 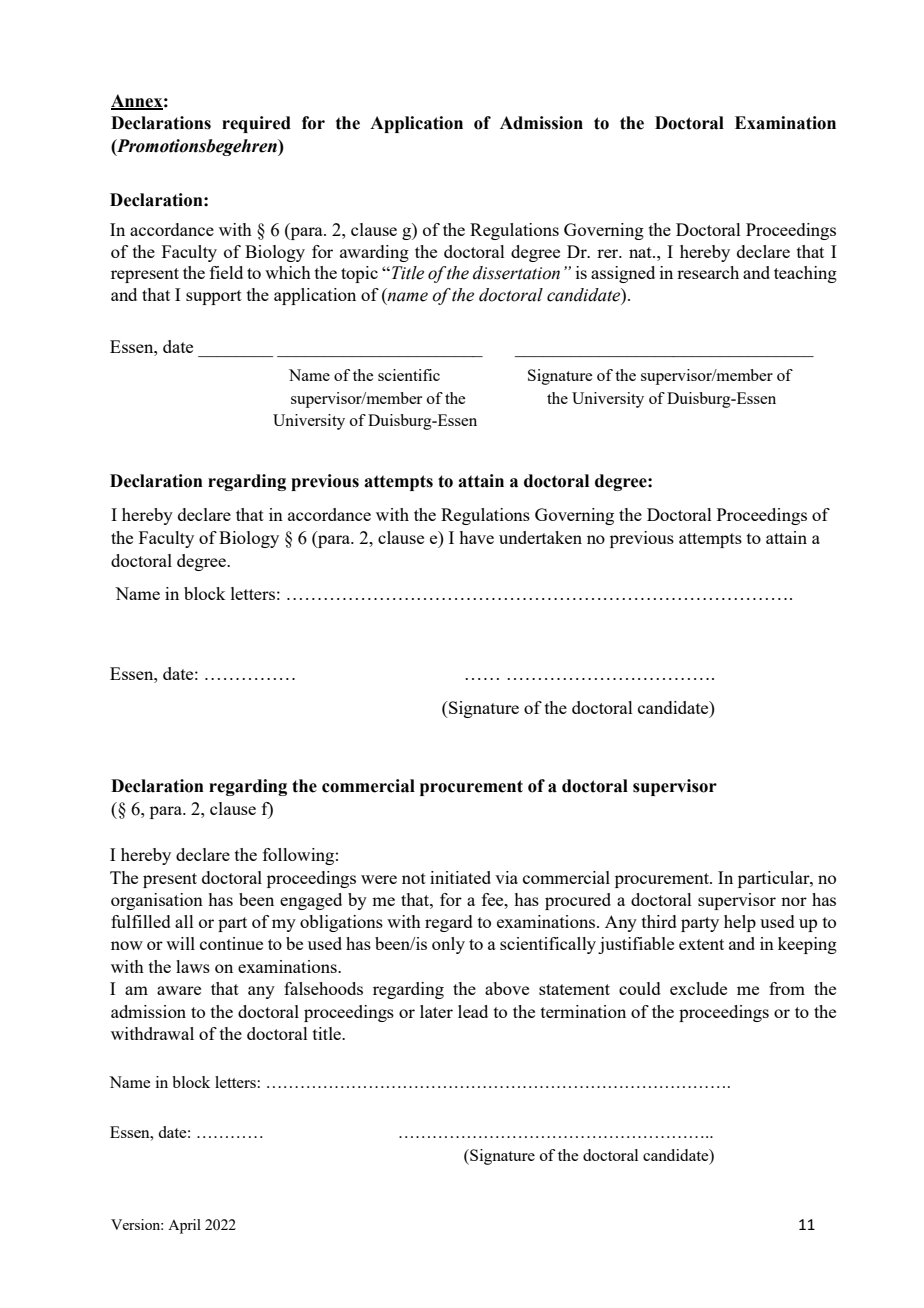 What do you see at coordinates (374, 253) in the document?
I see `awarding` at bounding box center [374, 253].
